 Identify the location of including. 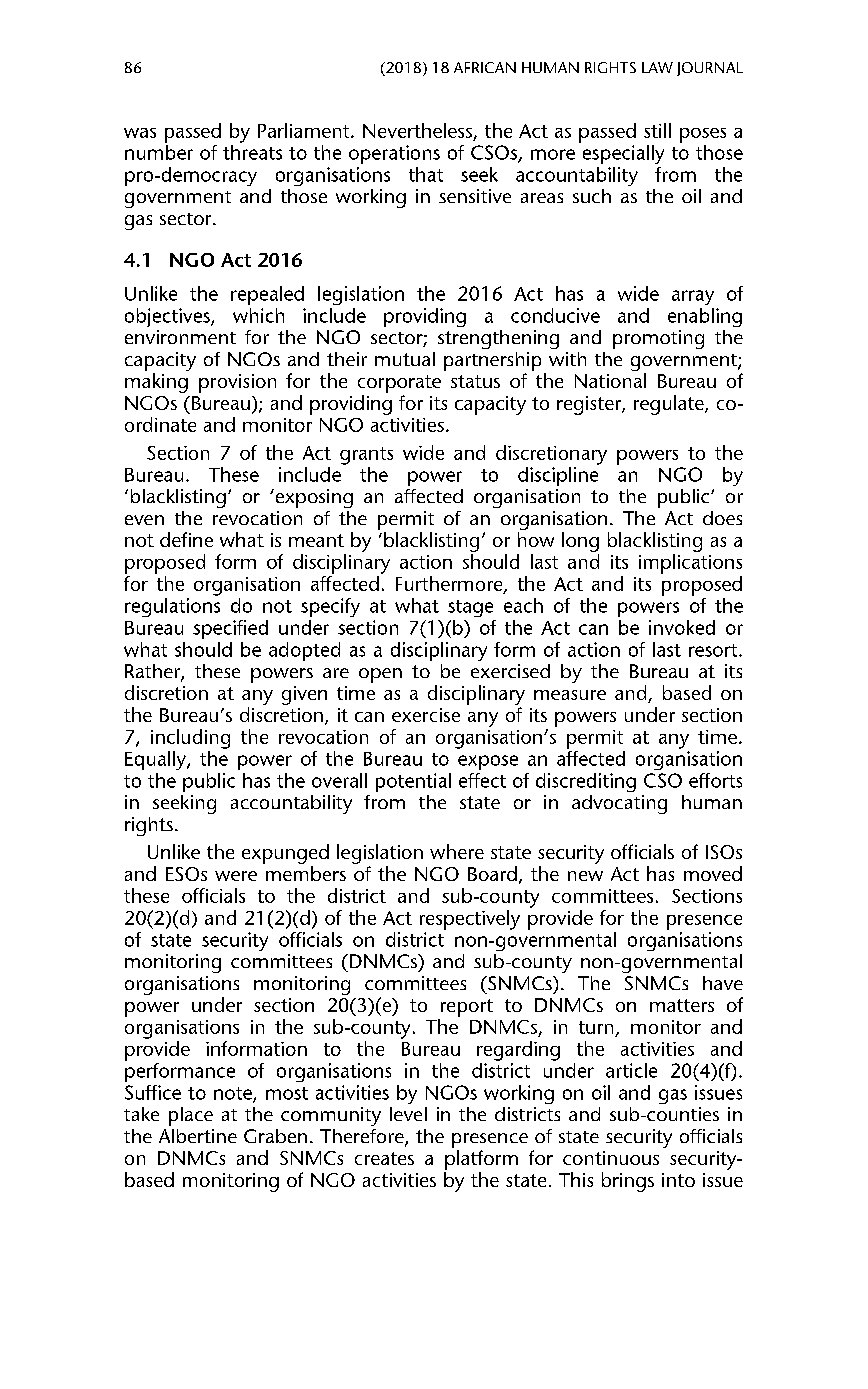
(190, 739).
